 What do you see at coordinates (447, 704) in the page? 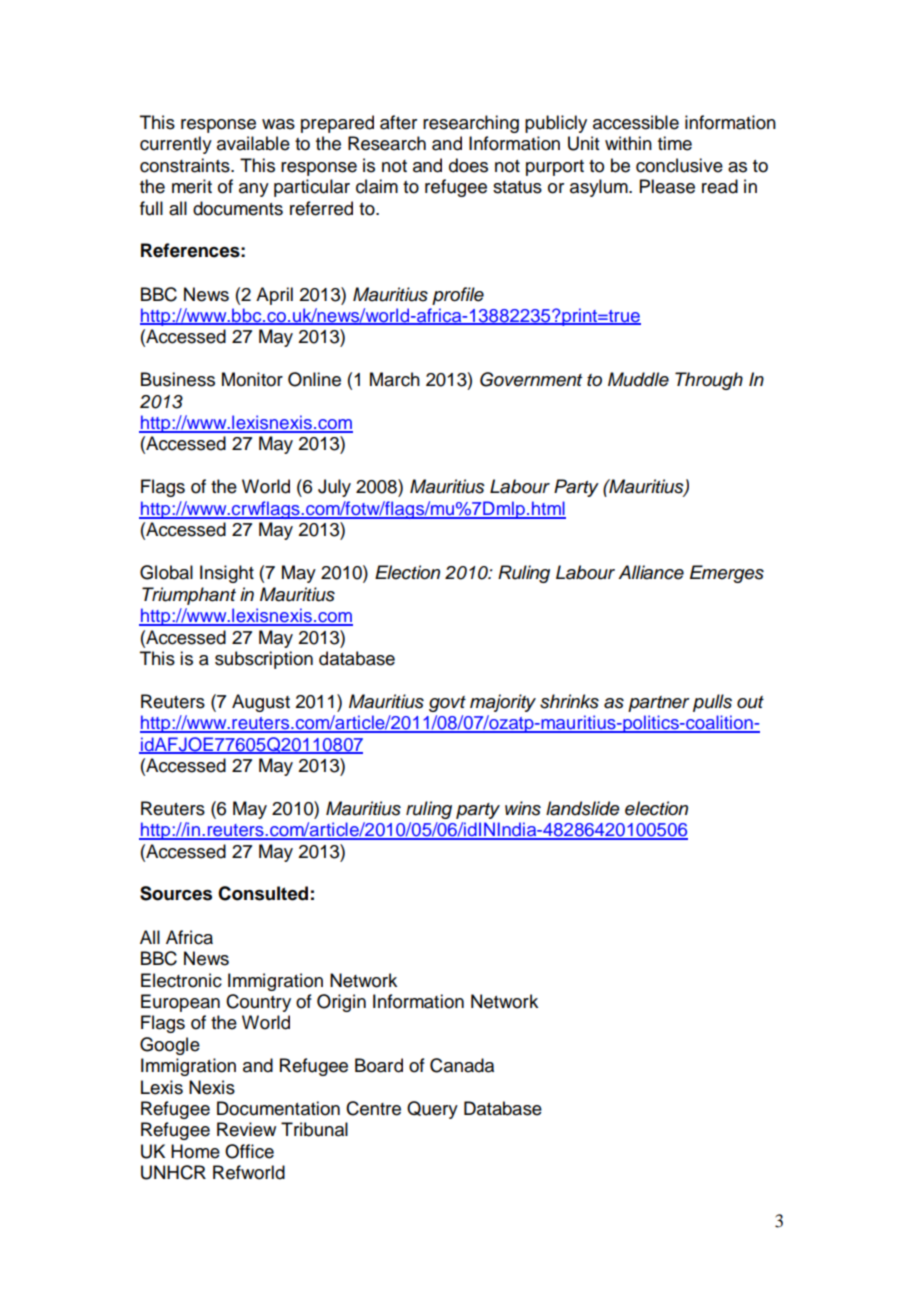
I see `govt` at bounding box center [447, 704].
